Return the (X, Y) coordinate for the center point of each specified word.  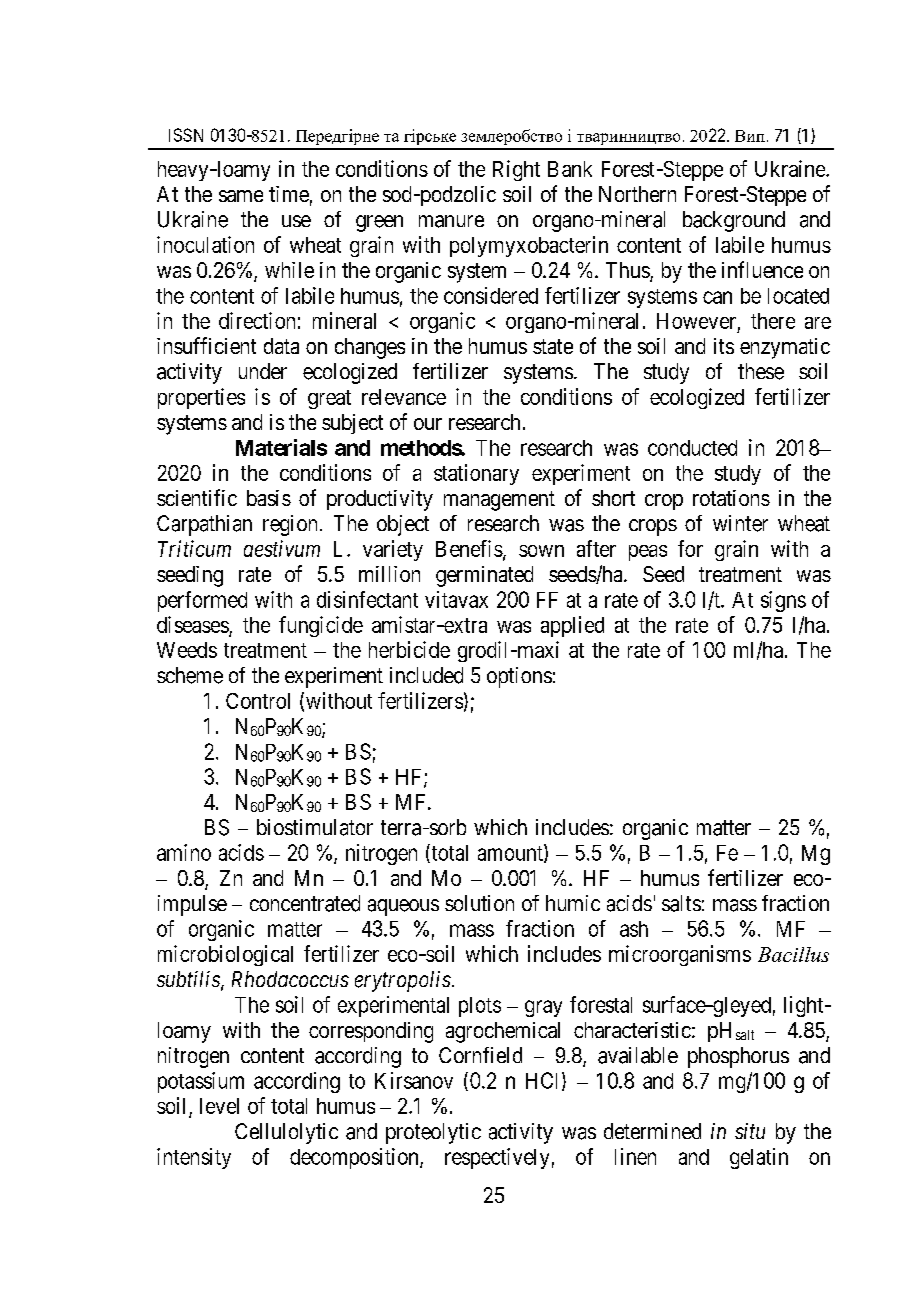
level (219, 1106)
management (499, 501)
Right (516, 170)
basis (269, 498)
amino (184, 852)
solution (479, 903)
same (241, 196)
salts (681, 903)
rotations (731, 498)
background (734, 221)
